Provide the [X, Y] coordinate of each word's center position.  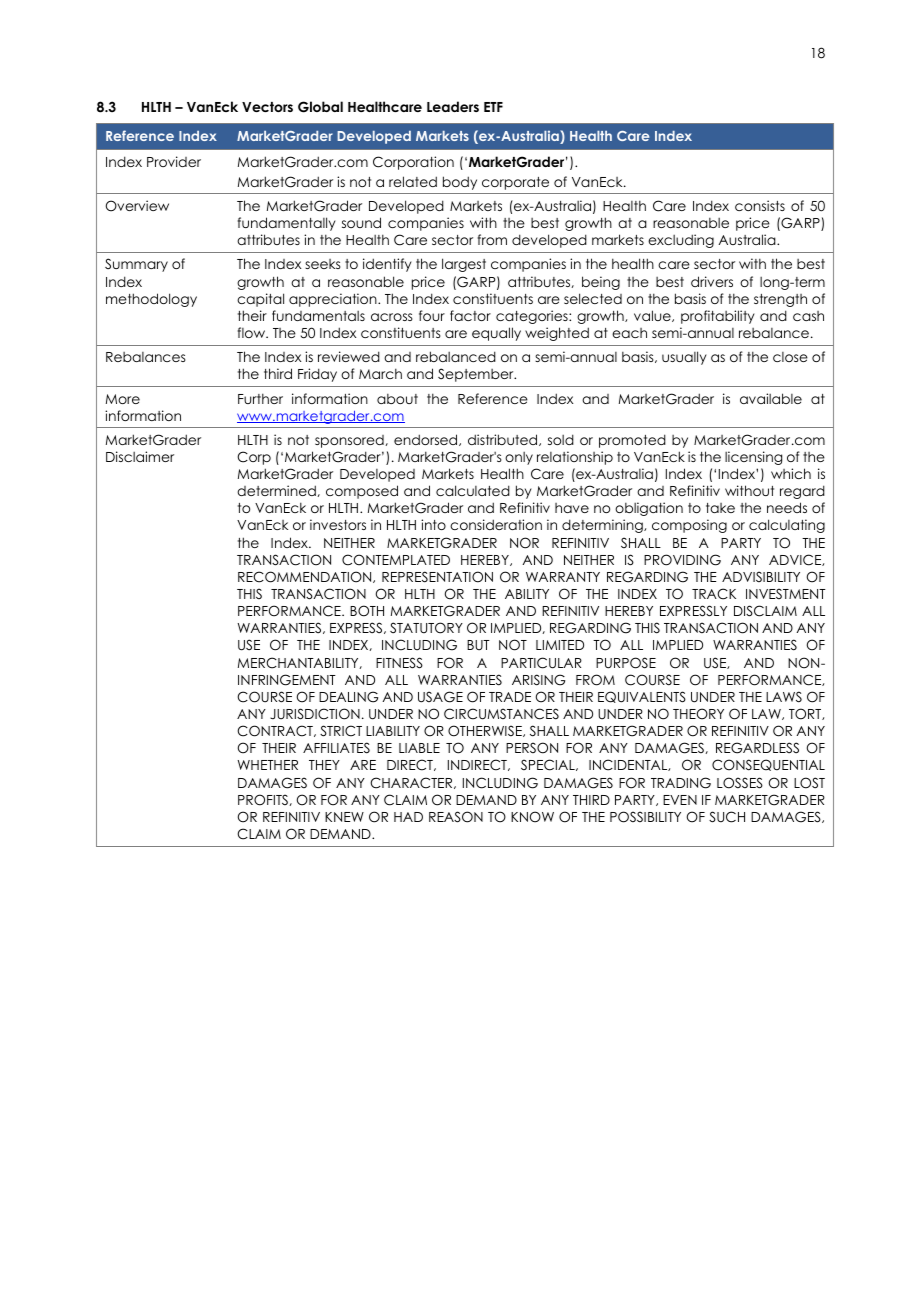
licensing [753, 458]
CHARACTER [412, 783]
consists [760, 205]
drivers [712, 281]
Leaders [453, 106]
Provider [174, 161]
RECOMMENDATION [306, 577]
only [519, 458]
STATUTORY [426, 628]
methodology [151, 300]
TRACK [714, 594]
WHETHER [267, 765]
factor [470, 315]
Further [260, 398]
